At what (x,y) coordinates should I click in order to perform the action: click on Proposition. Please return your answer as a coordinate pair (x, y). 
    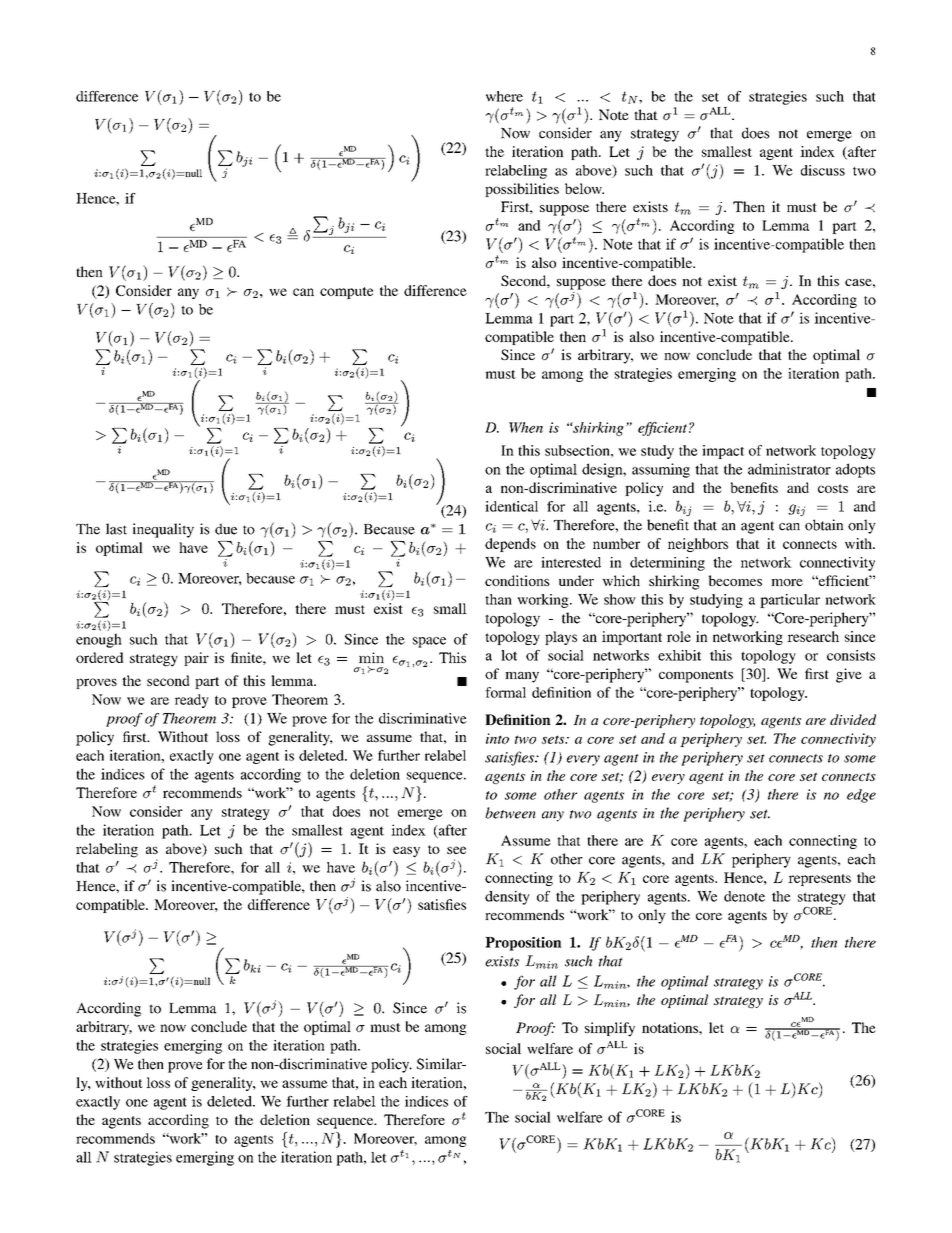
    Looking at the image, I should click on (523, 944).
